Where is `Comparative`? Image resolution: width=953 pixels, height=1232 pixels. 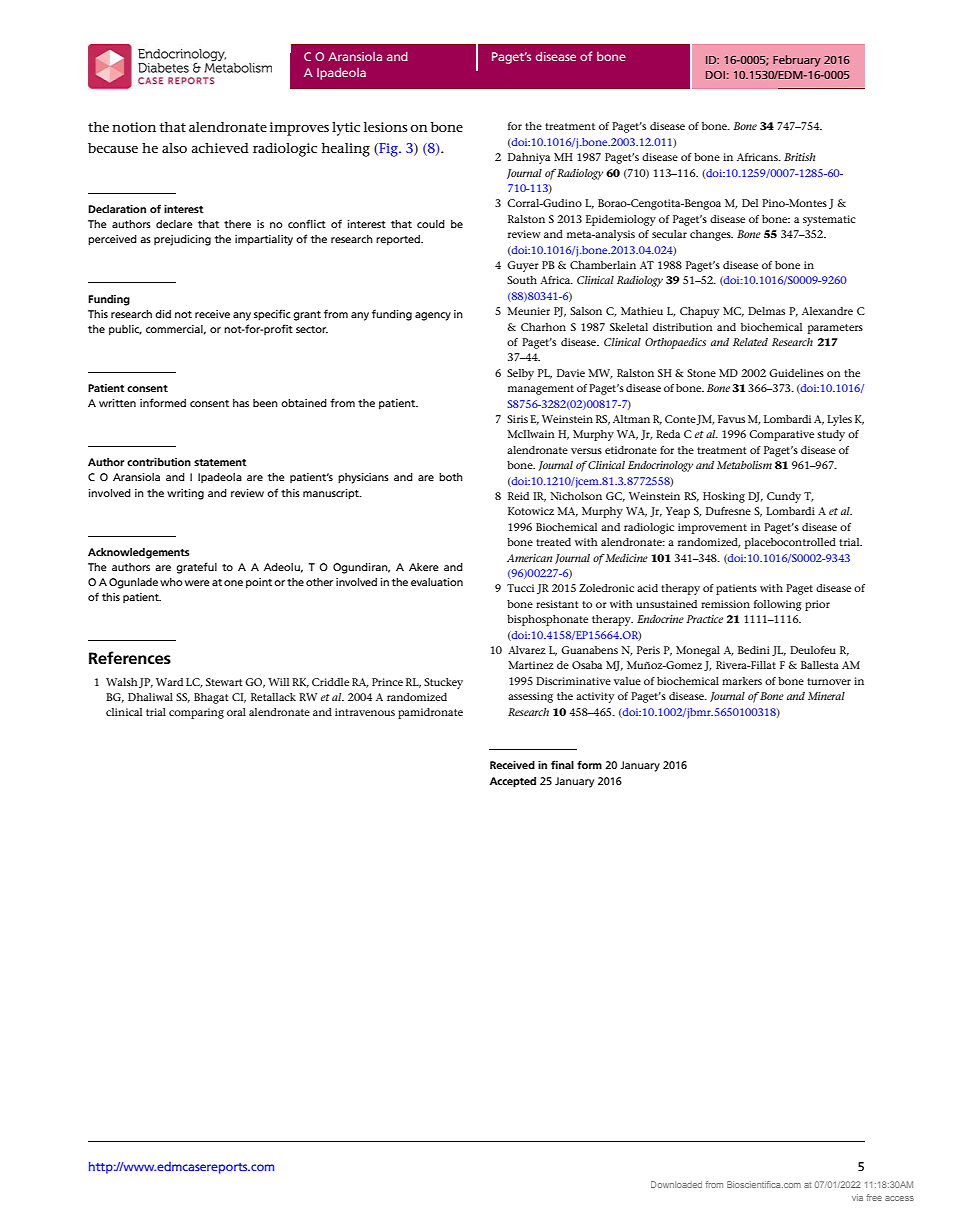
Comparative is located at coordinates (781, 435).
